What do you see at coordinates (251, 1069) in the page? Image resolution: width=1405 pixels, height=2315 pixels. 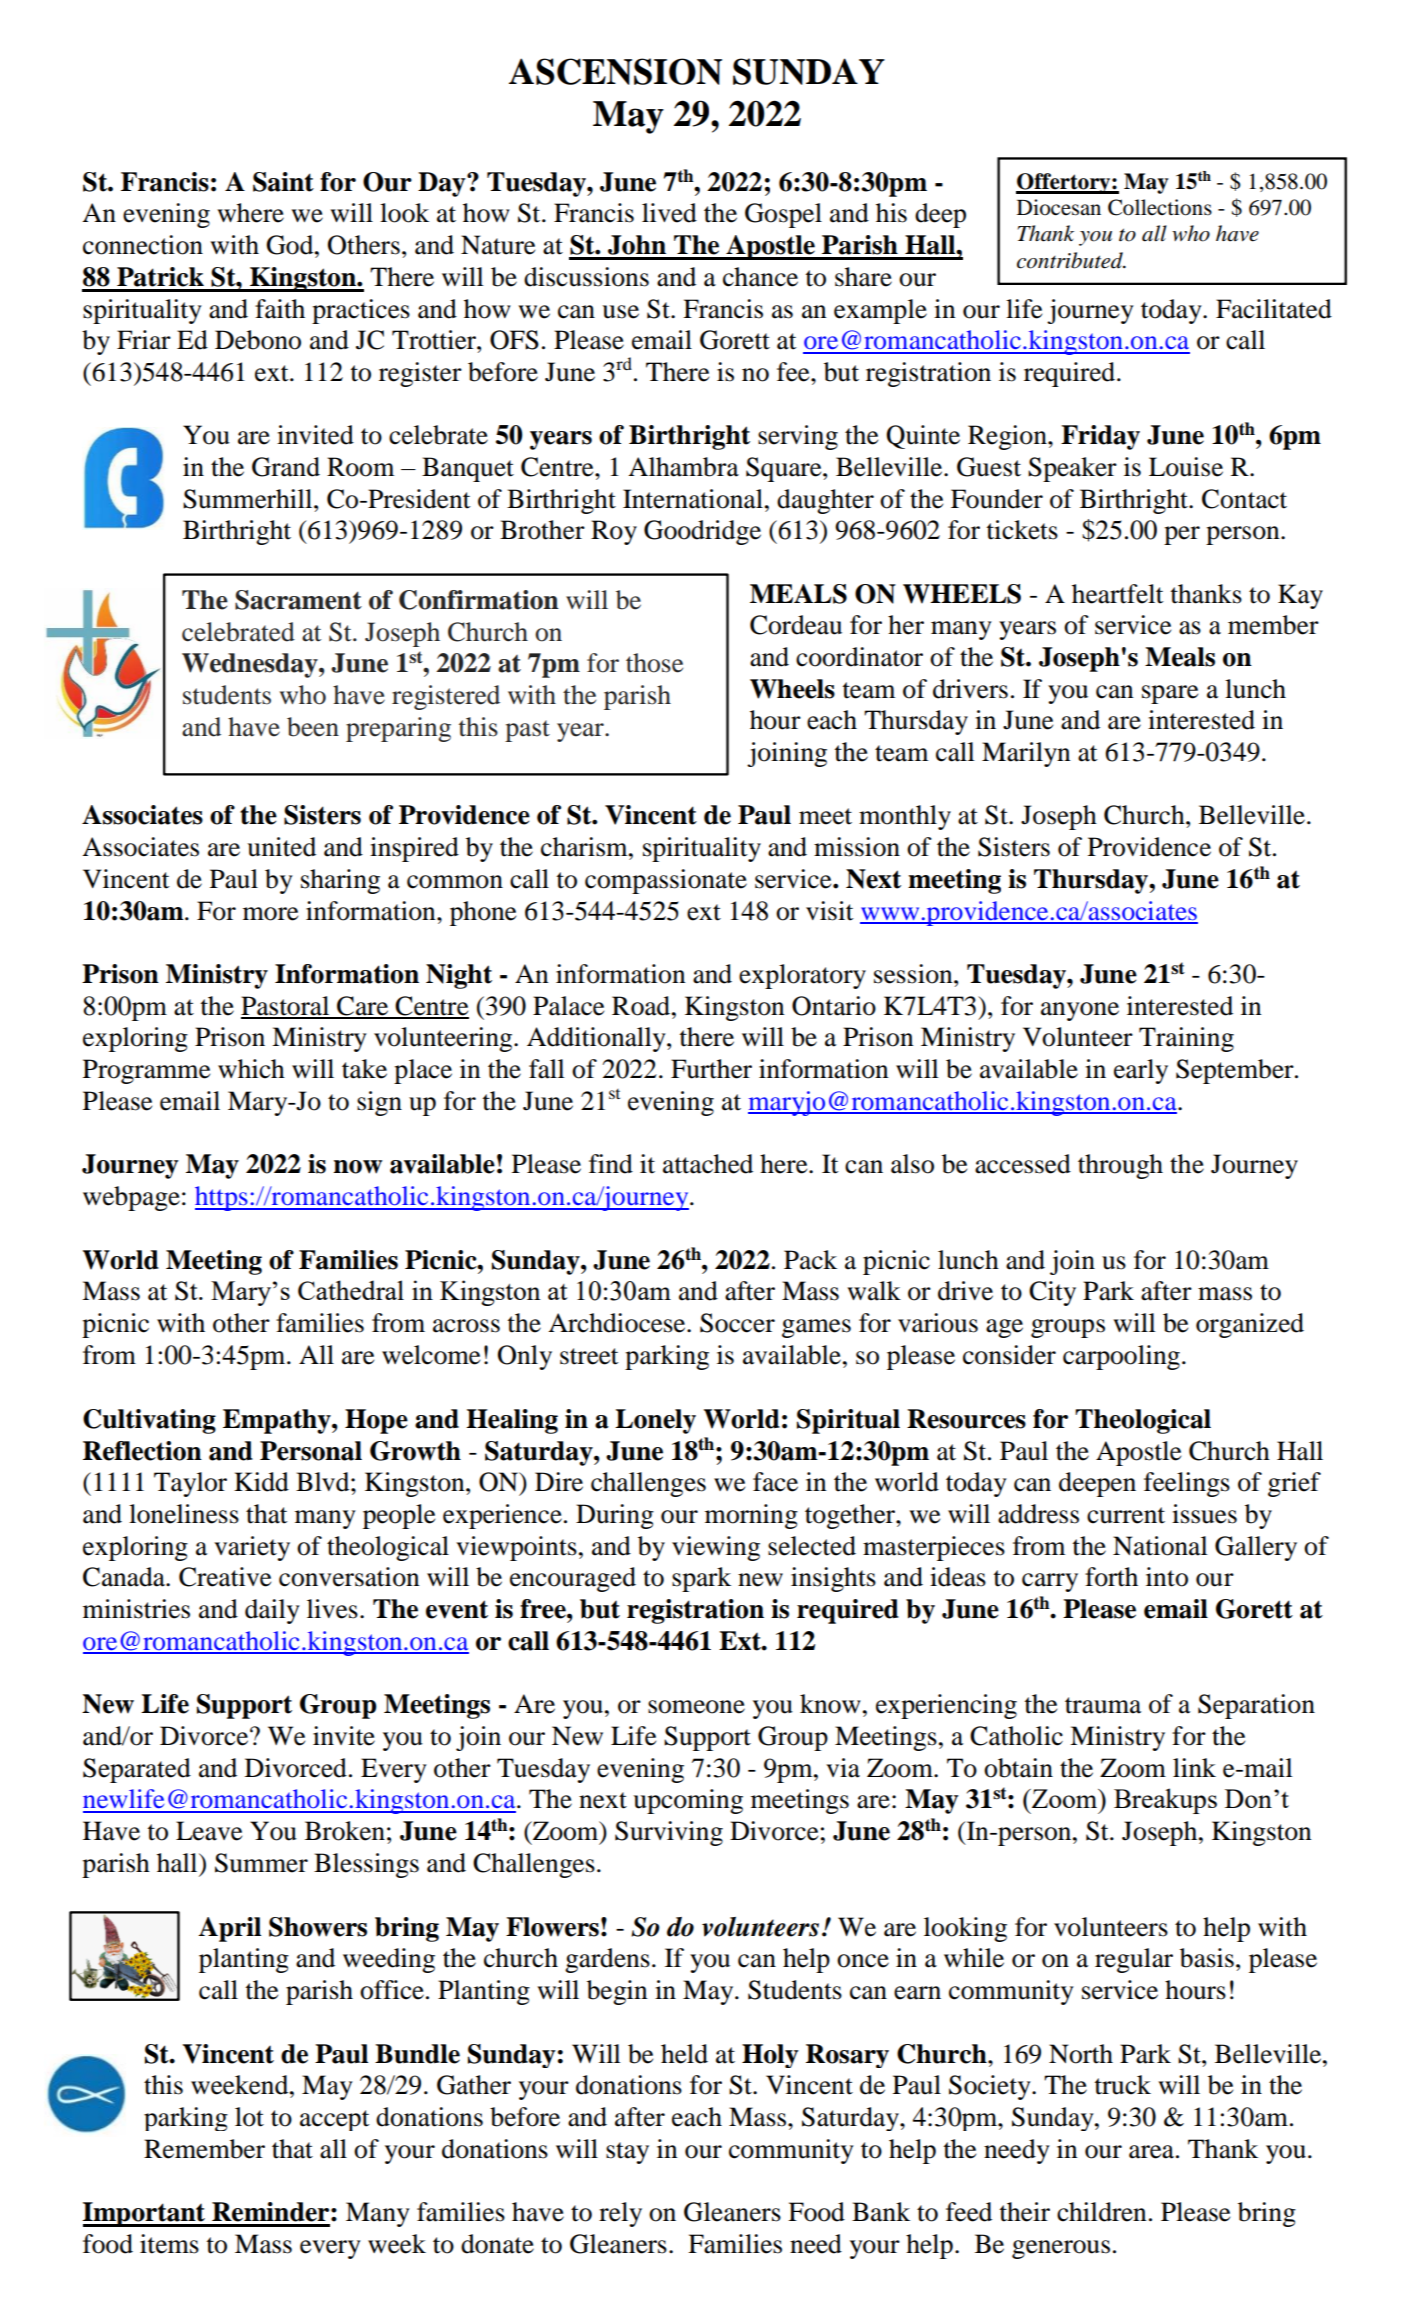 I see `which` at bounding box center [251, 1069].
